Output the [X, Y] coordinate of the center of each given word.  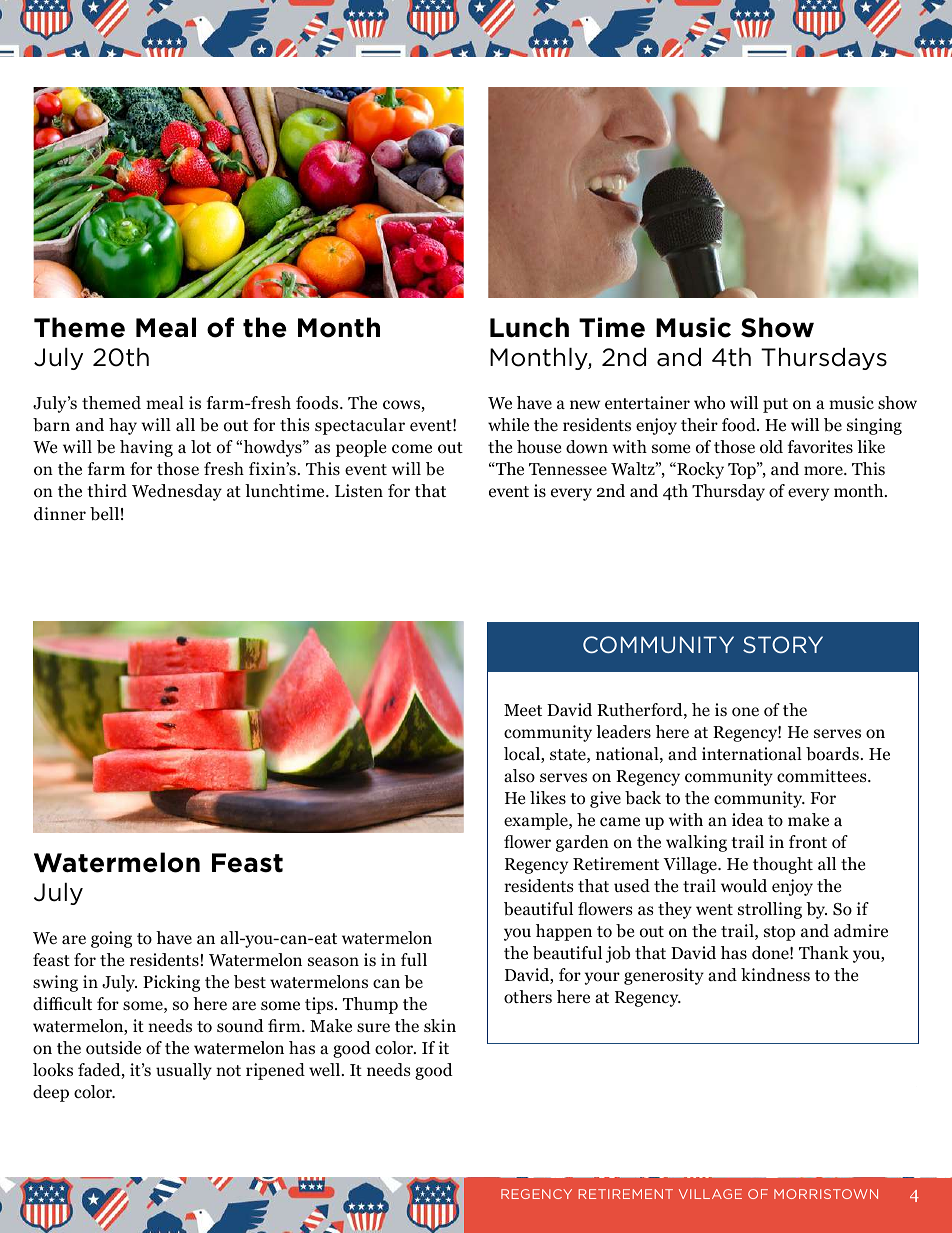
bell [104, 514]
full [414, 959]
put [775, 405]
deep [51, 1093]
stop [779, 933]
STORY [783, 644]
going [111, 939]
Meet [523, 710]
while [508, 424]
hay [123, 426]
